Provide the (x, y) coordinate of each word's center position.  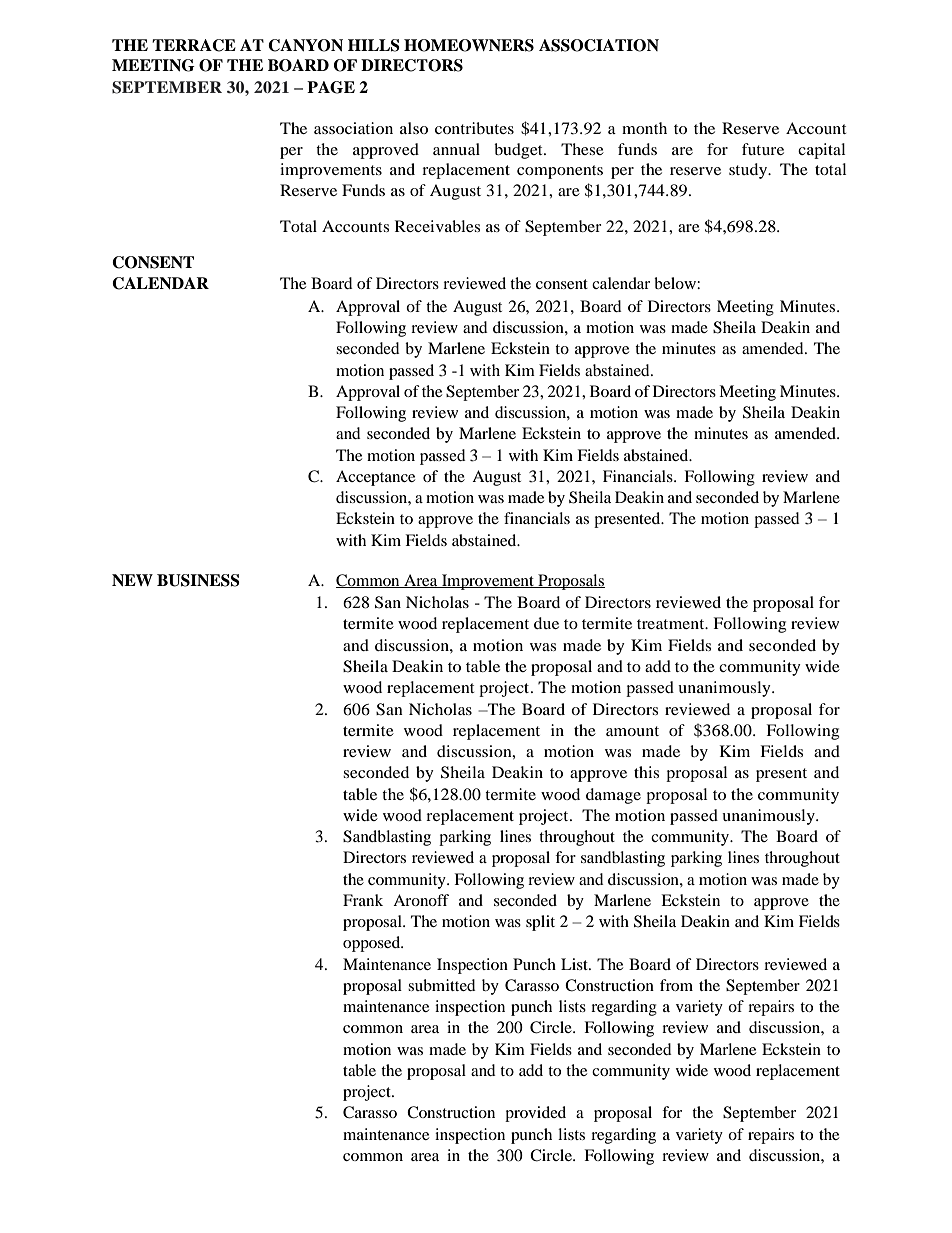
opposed (373, 944)
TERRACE (194, 45)
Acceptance (375, 478)
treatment (672, 624)
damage (613, 796)
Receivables (437, 226)
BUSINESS (198, 580)
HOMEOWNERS (469, 45)
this (646, 772)
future (763, 149)
